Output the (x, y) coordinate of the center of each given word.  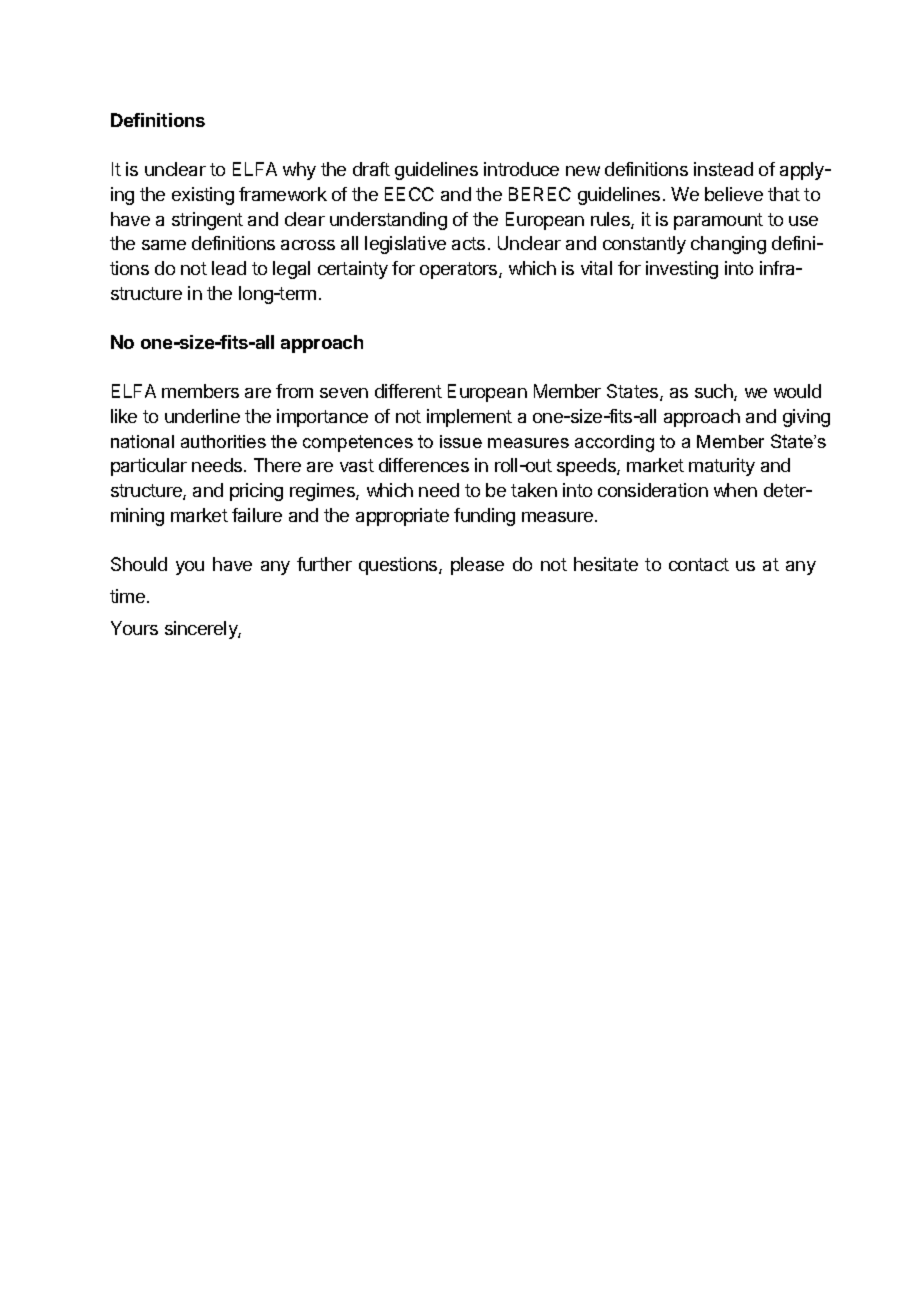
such (715, 392)
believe (734, 194)
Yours (134, 628)
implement (469, 418)
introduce (521, 169)
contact (699, 564)
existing (203, 196)
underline (202, 416)
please (477, 566)
